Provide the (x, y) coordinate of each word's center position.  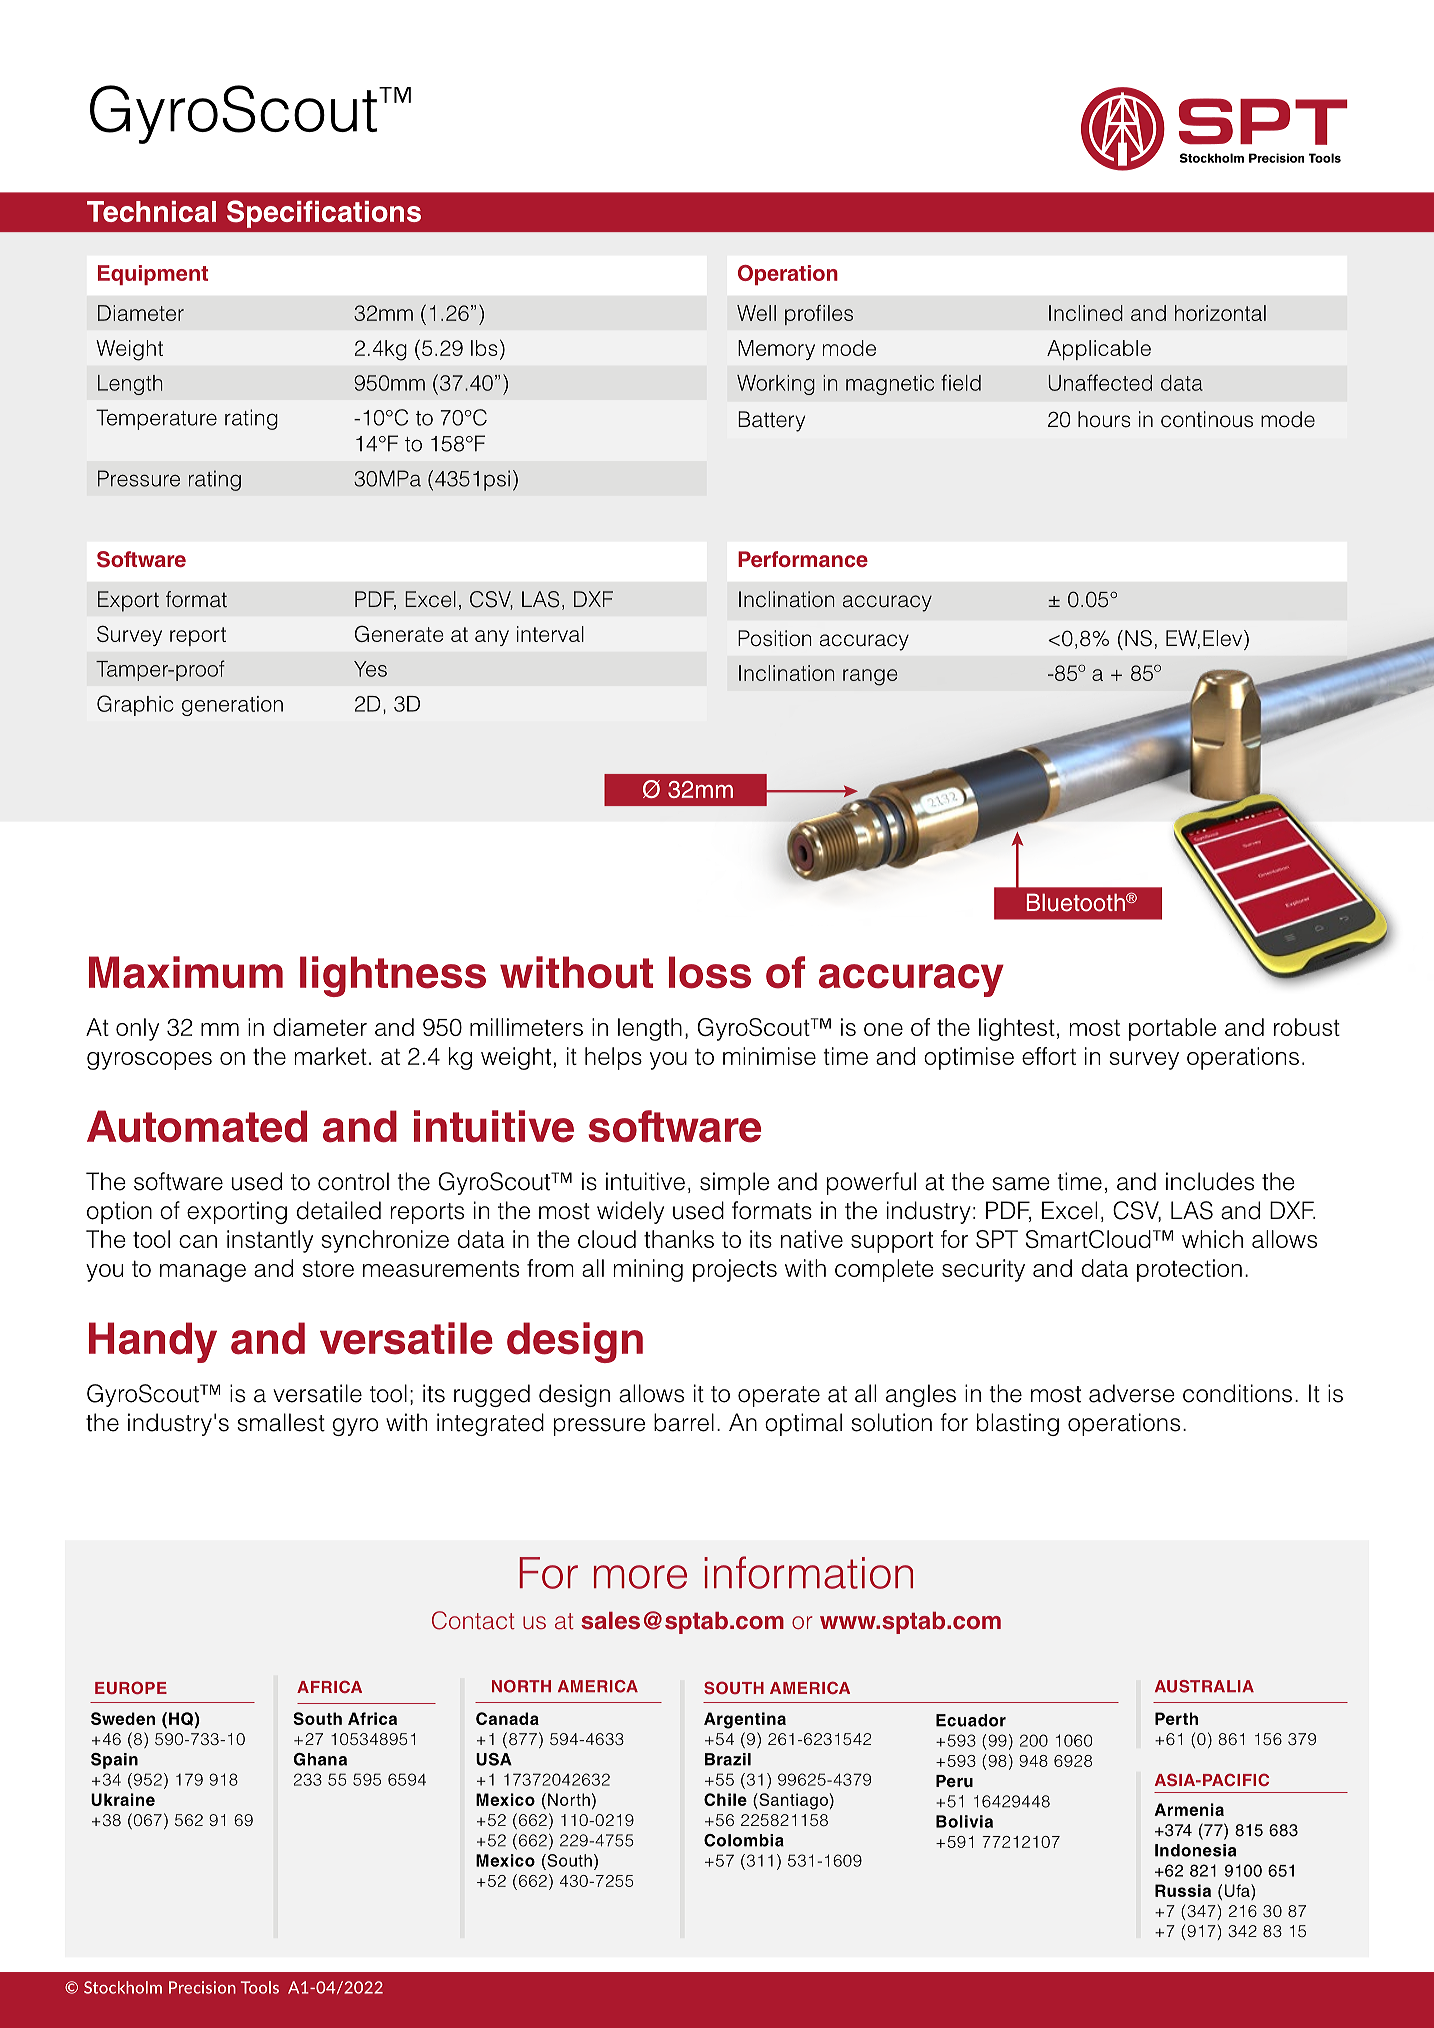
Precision (202, 1987)
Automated (197, 1126)
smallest (281, 1422)
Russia (1183, 1890)
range (870, 677)
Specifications (324, 214)
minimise (769, 1056)
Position (775, 638)
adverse (1132, 1393)
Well (756, 313)
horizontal (1220, 313)
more (640, 1577)
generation (232, 706)
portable (1172, 1029)
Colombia (744, 1840)
